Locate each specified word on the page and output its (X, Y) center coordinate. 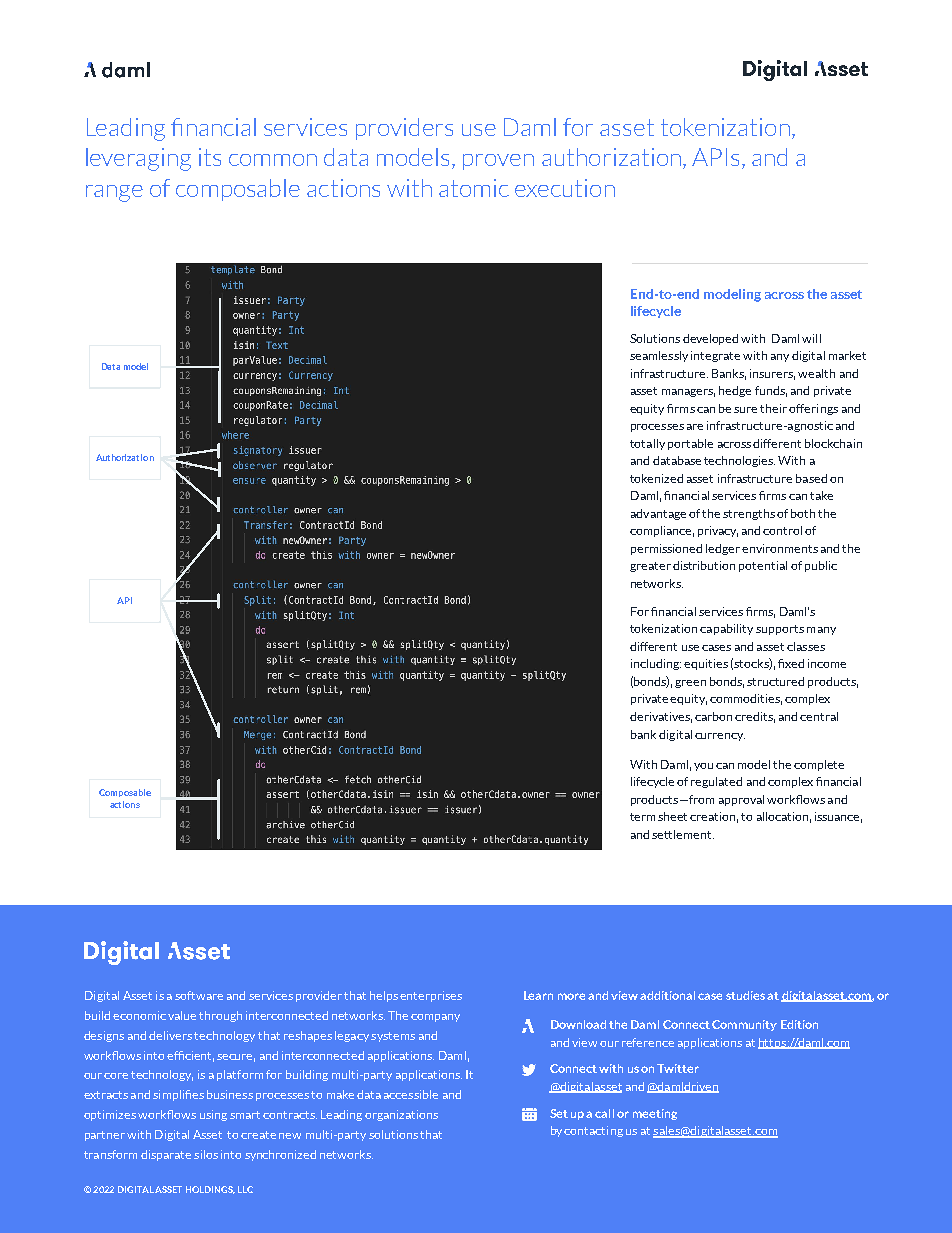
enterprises (431, 996)
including (656, 664)
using (213, 1115)
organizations (401, 1115)
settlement (683, 834)
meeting (655, 1114)
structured (775, 681)
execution (565, 188)
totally (647, 444)
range (114, 193)
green (690, 684)
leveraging (138, 159)
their (773, 408)
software (199, 995)
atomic (474, 188)
